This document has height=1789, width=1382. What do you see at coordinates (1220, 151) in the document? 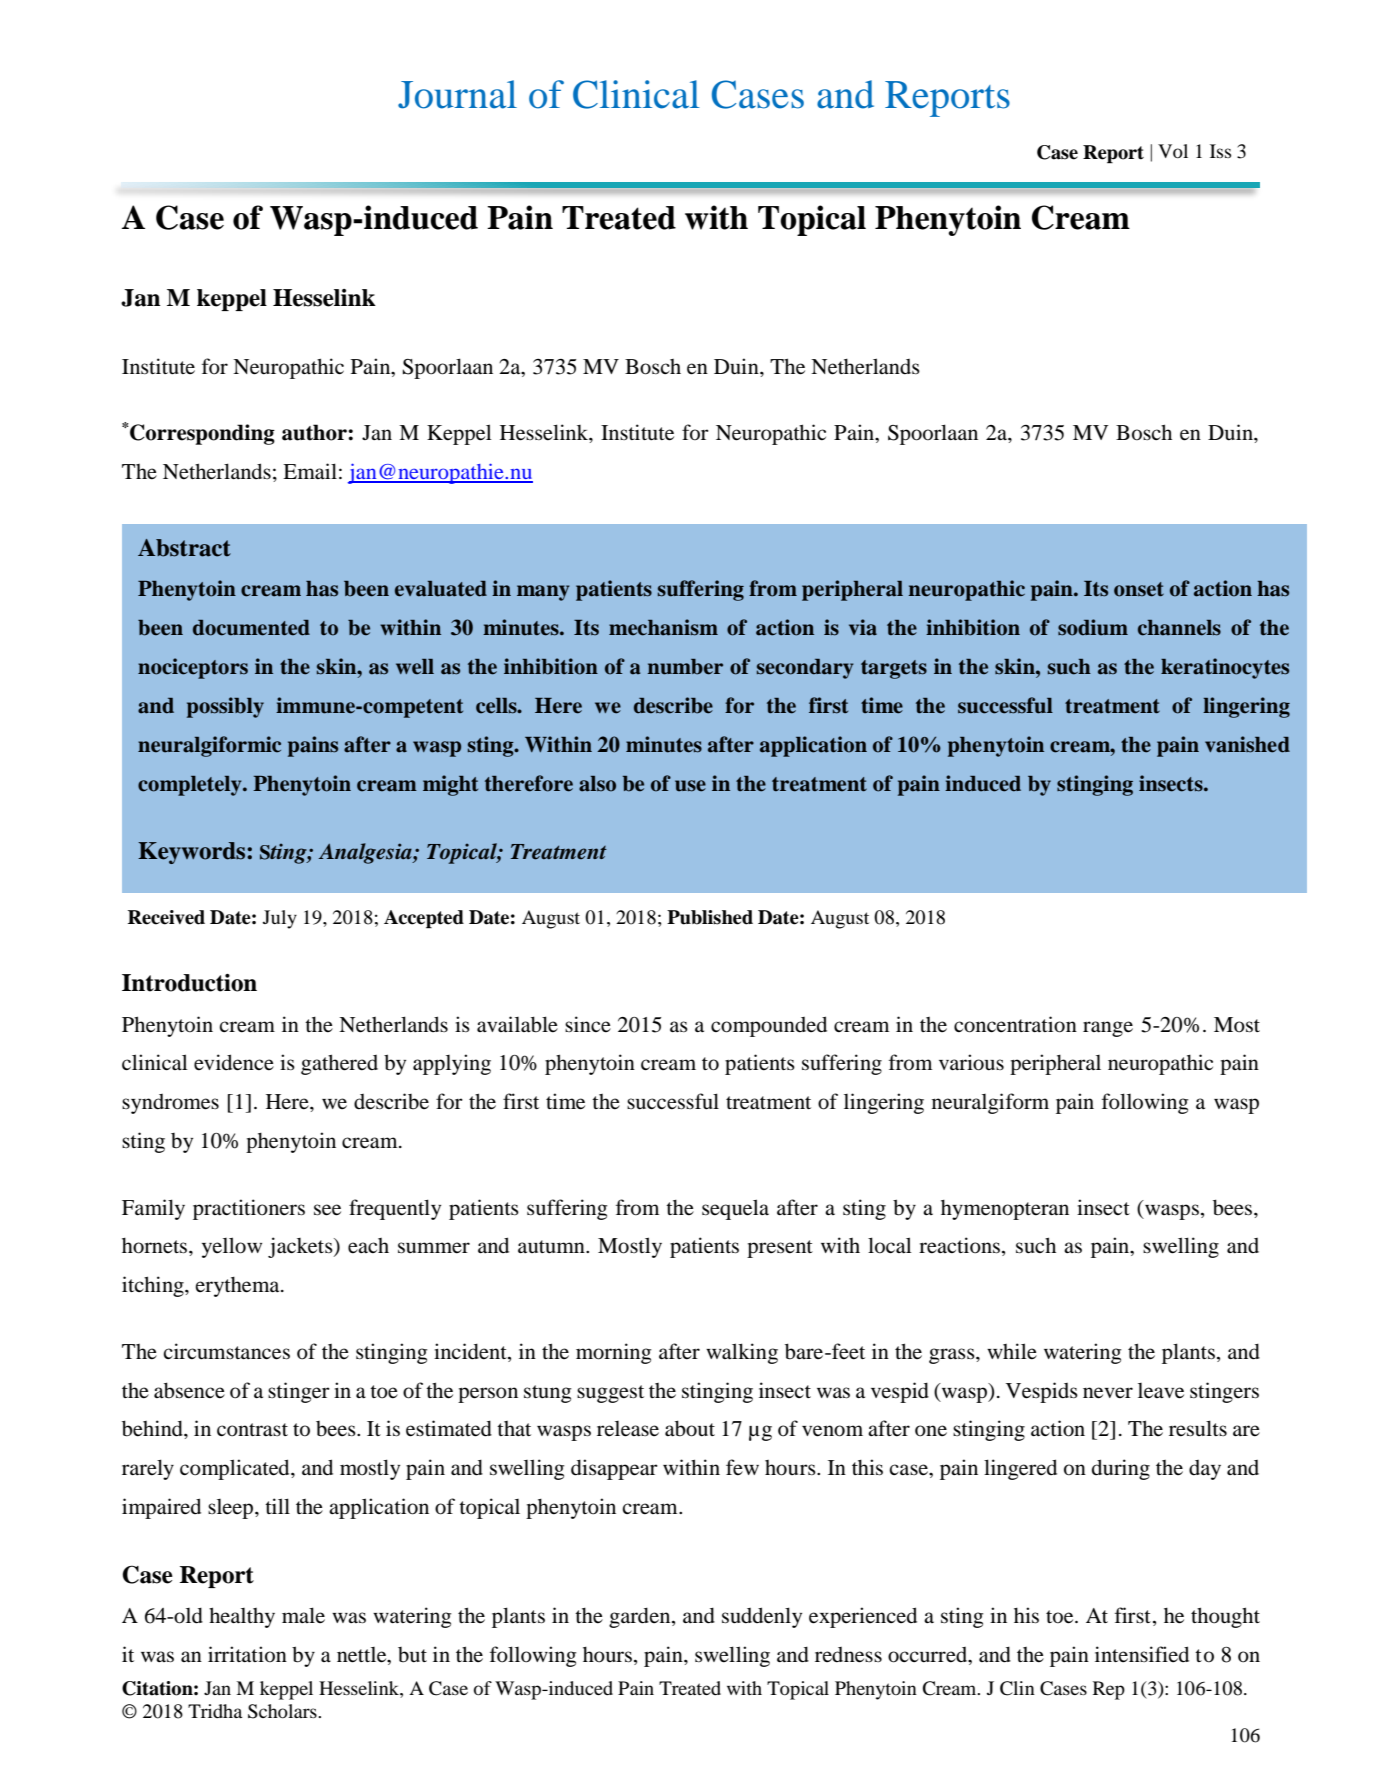
I see `Iss` at bounding box center [1220, 151].
